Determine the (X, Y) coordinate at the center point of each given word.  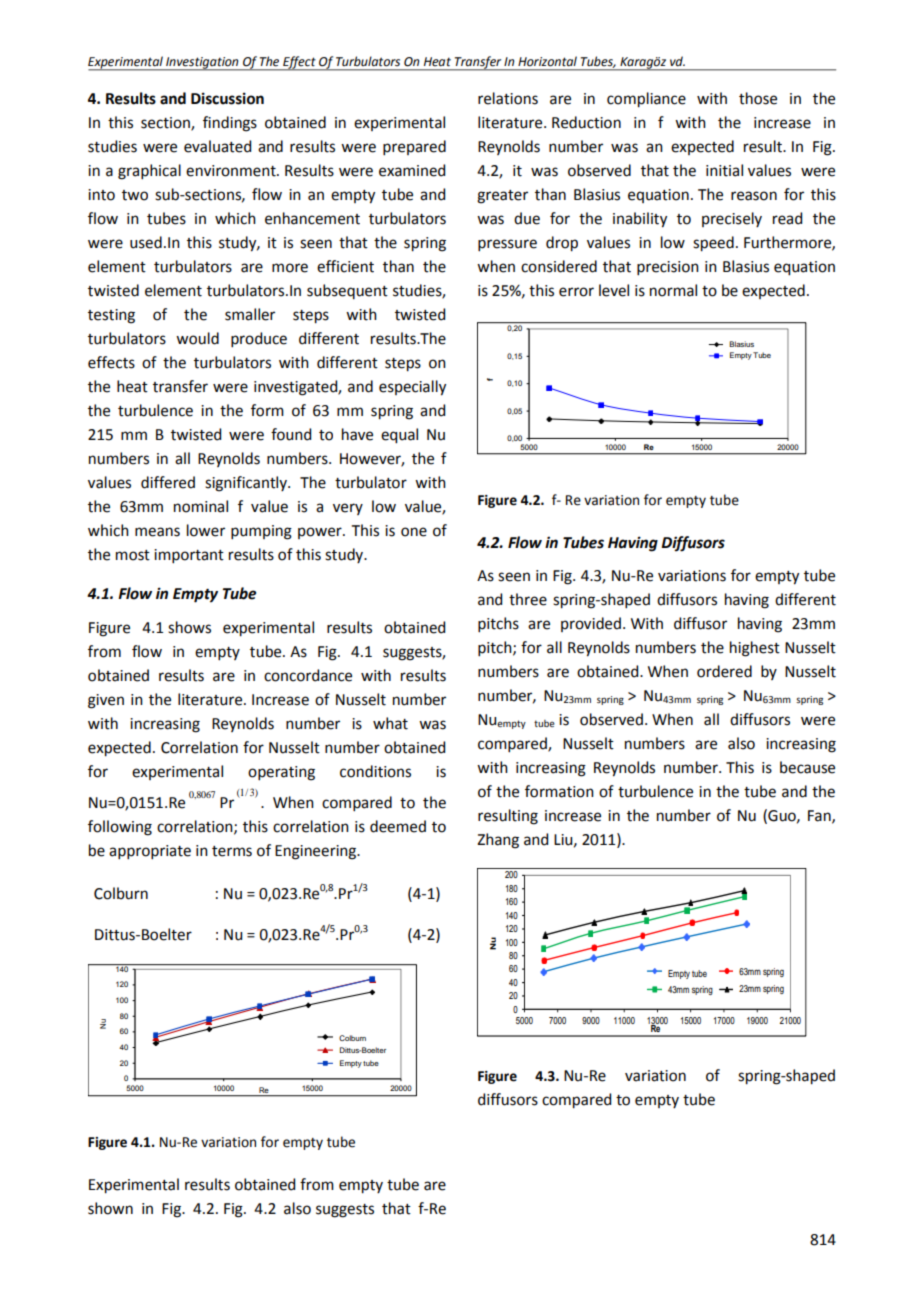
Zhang (498, 841)
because (807, 767)
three (528, 599)
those (758, 98)
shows (189, 627)
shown (110, 1208)
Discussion (227, 98)
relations (508, 98)
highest (755, 649)
